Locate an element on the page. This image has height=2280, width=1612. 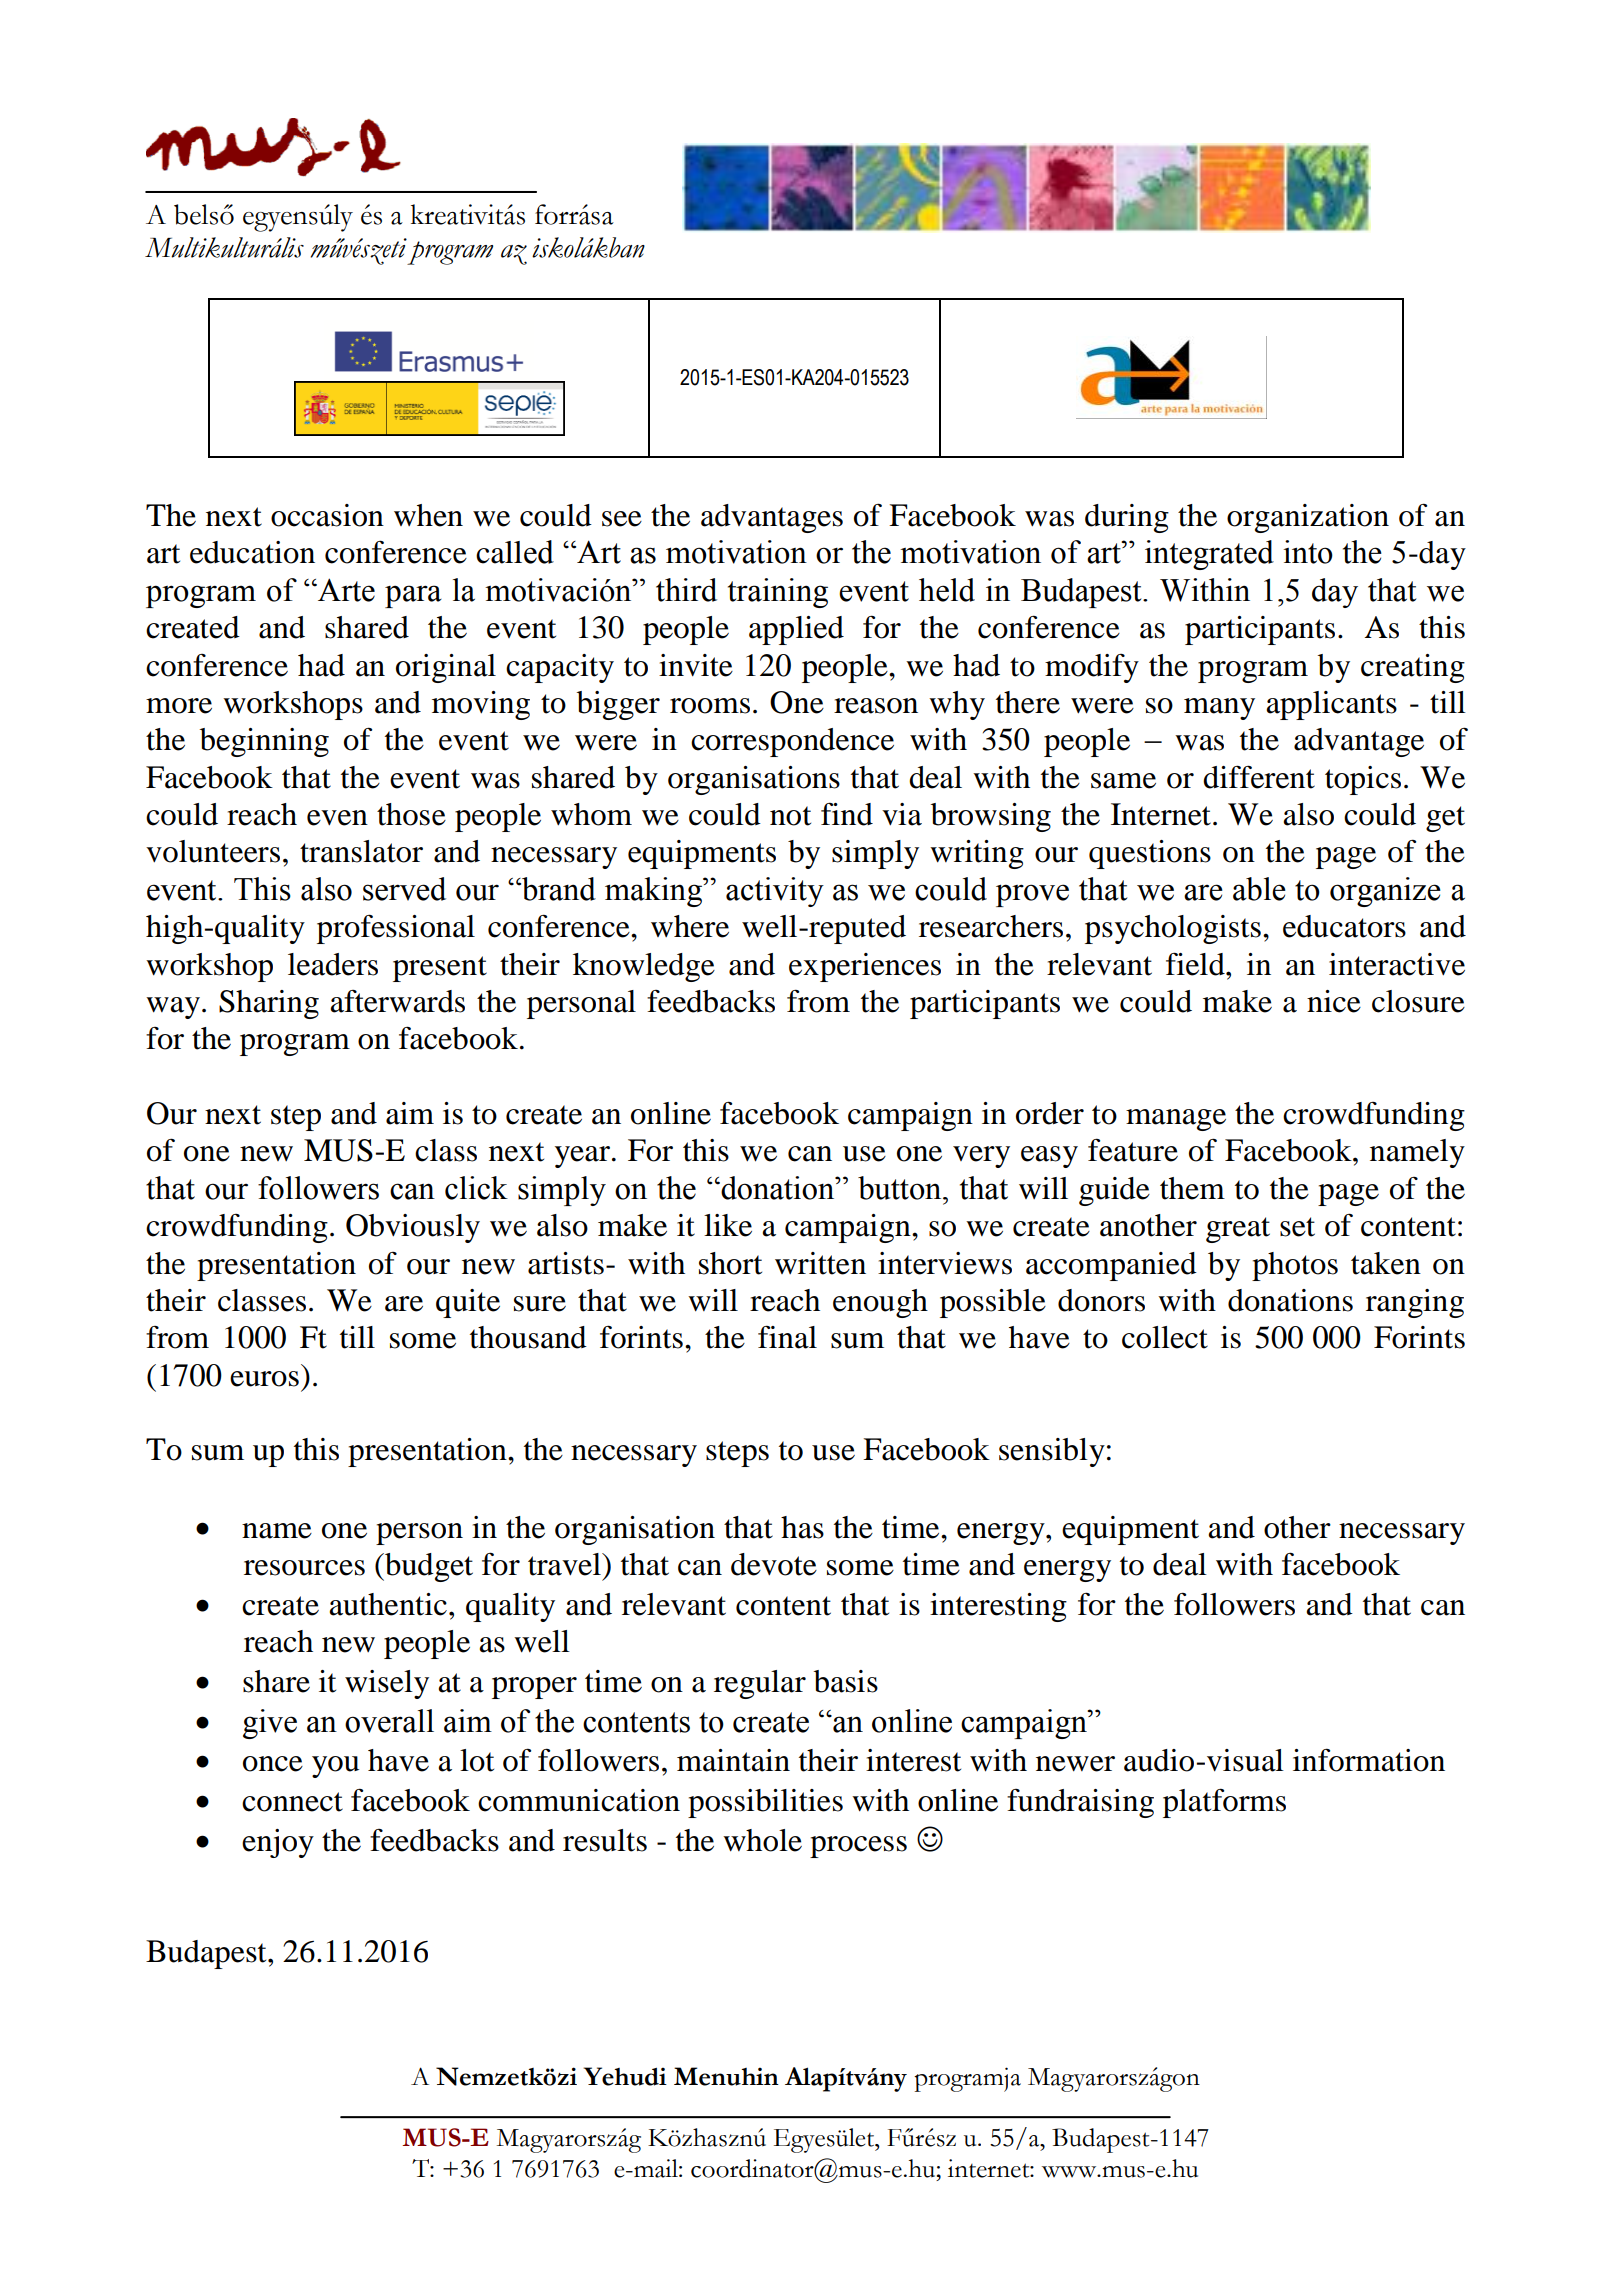
photos is located at coordinates (1295, 1266).
